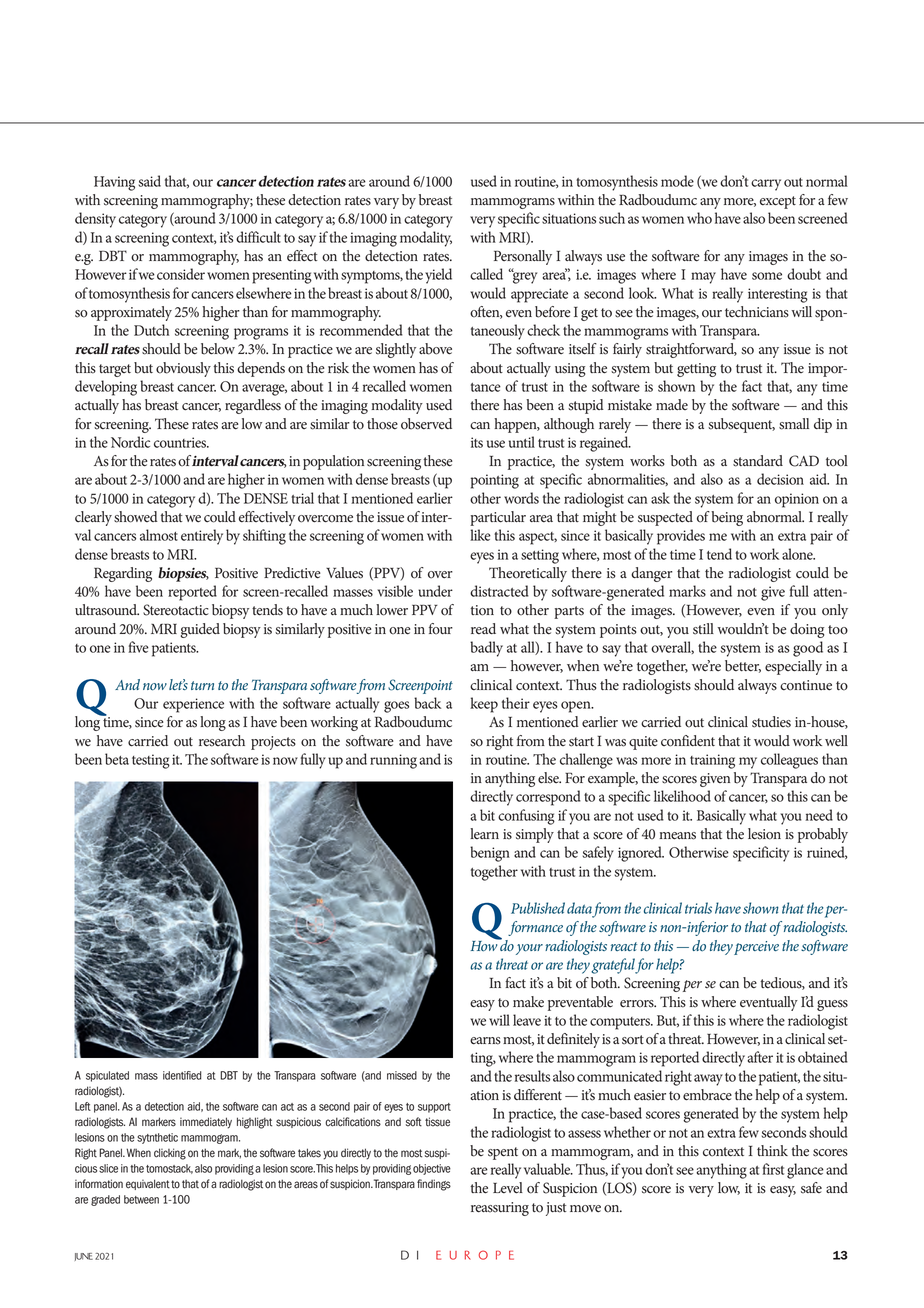 This screenshot has height=1308, width=924. What do you see at coordinates (386, 203) in the screenshot?
I see `vary` at bounding box center [386, 203].
